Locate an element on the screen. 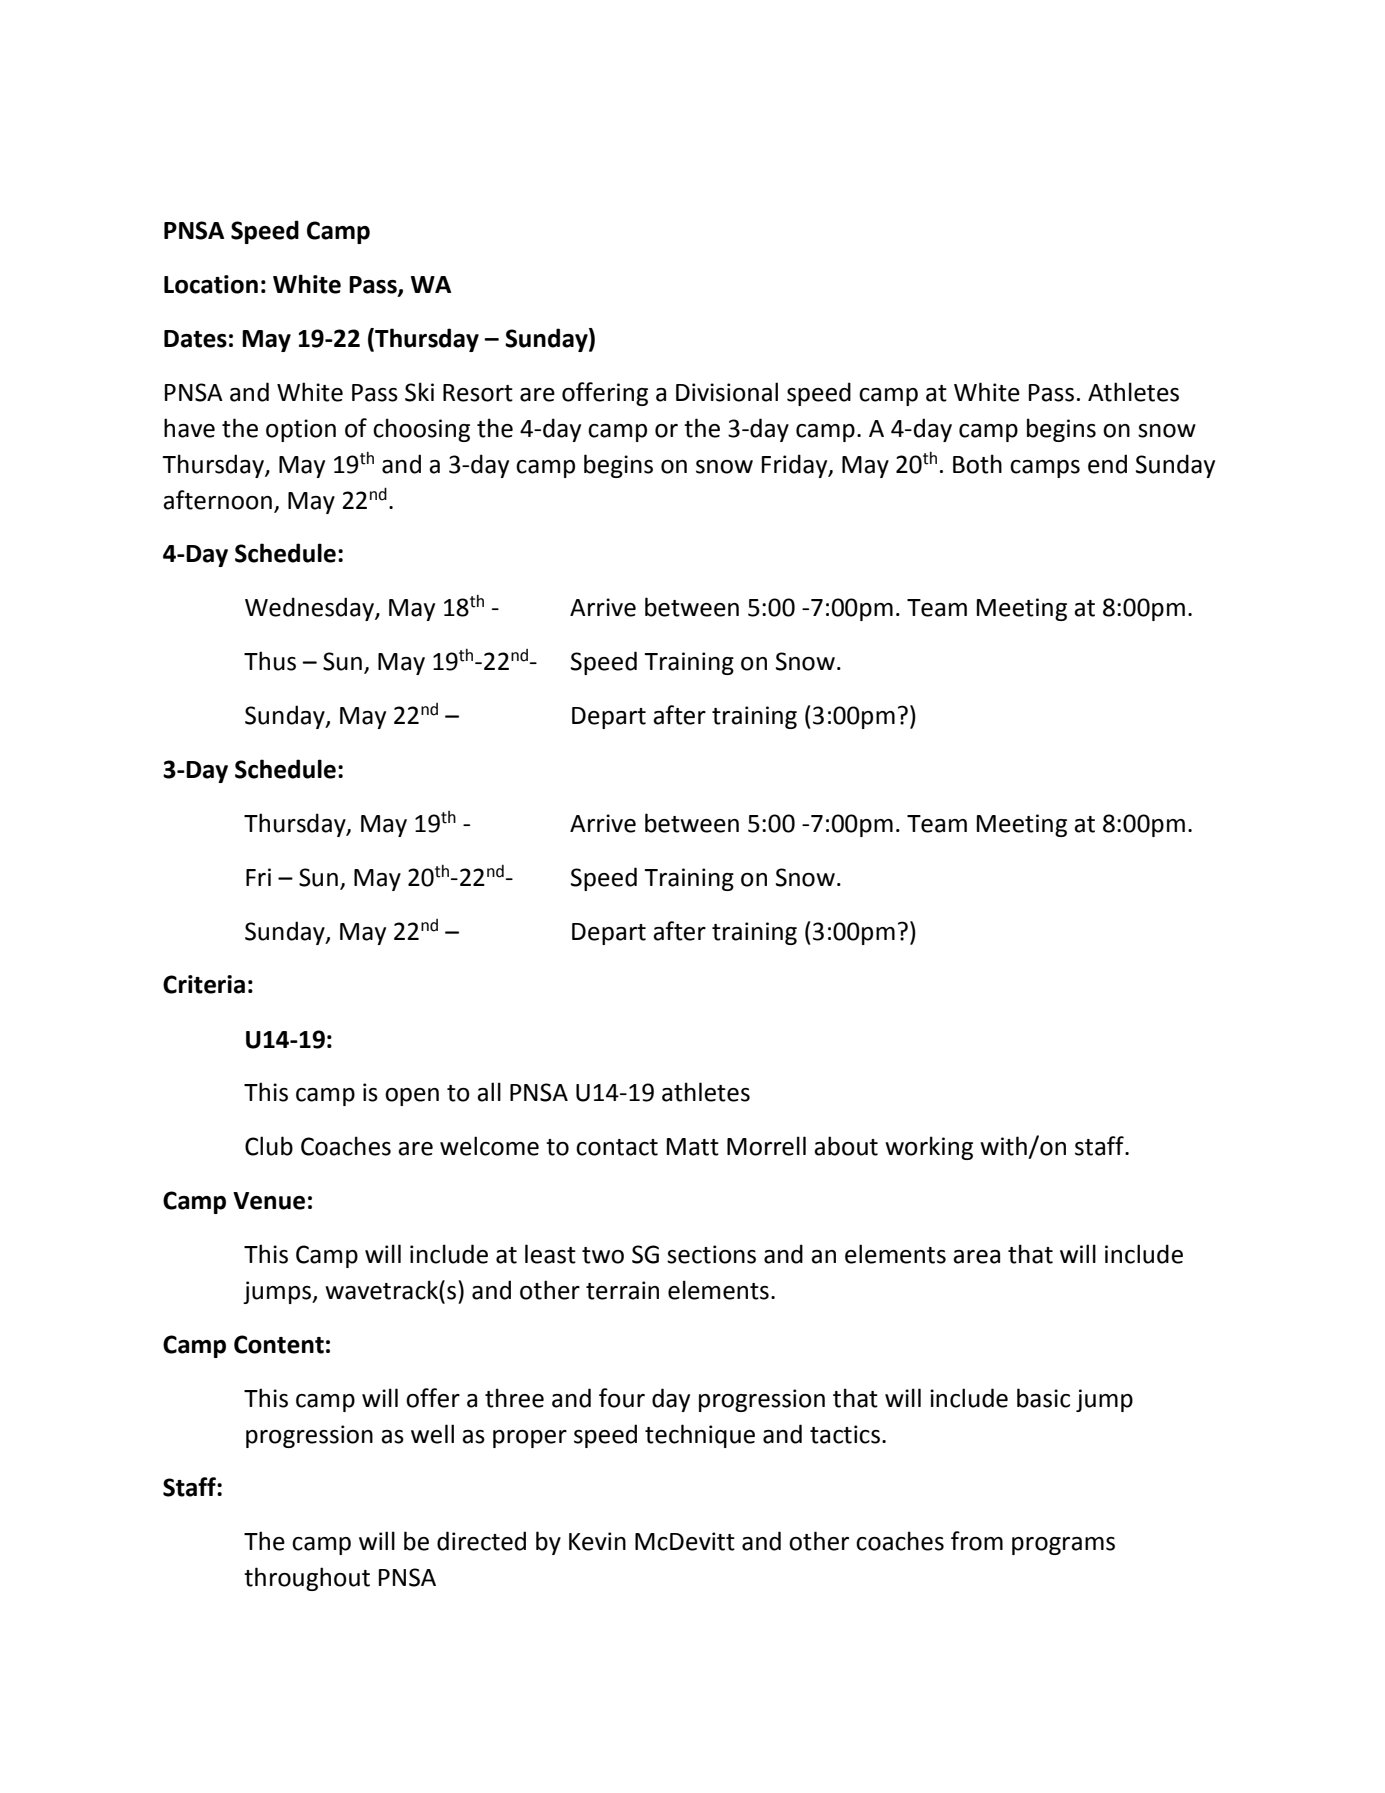 The width and height of the screenshot is (1385, 1793). Divisional is located at coordinates (727, 392).
